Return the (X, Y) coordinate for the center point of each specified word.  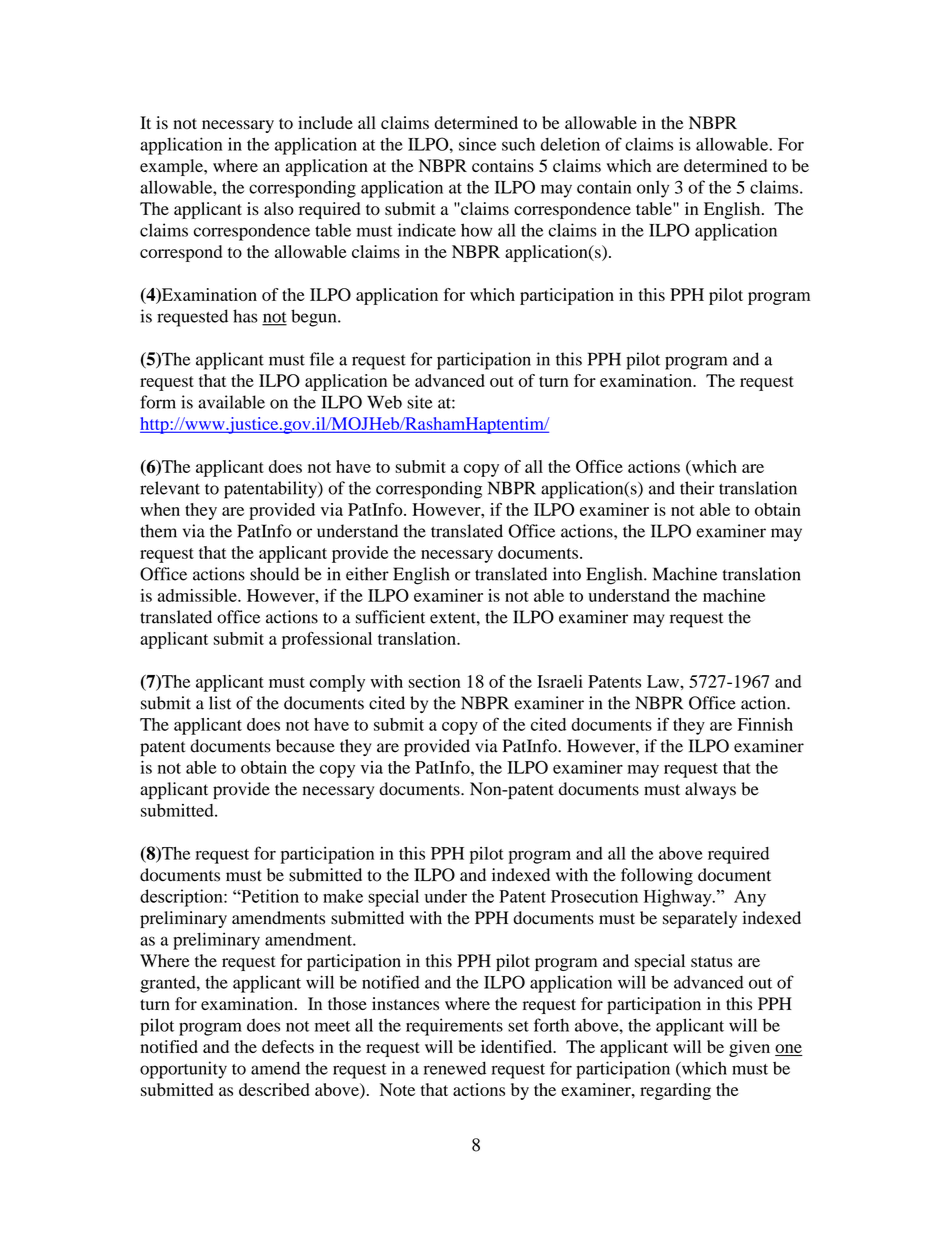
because (305, 746)
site (420, 402)
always (710, 790)
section (434, 681)
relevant (170, 488)
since (477, 144)
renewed (455, 1068)
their (697, 488)
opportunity (183, 1070)
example (172, 167)
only (653, 189)
